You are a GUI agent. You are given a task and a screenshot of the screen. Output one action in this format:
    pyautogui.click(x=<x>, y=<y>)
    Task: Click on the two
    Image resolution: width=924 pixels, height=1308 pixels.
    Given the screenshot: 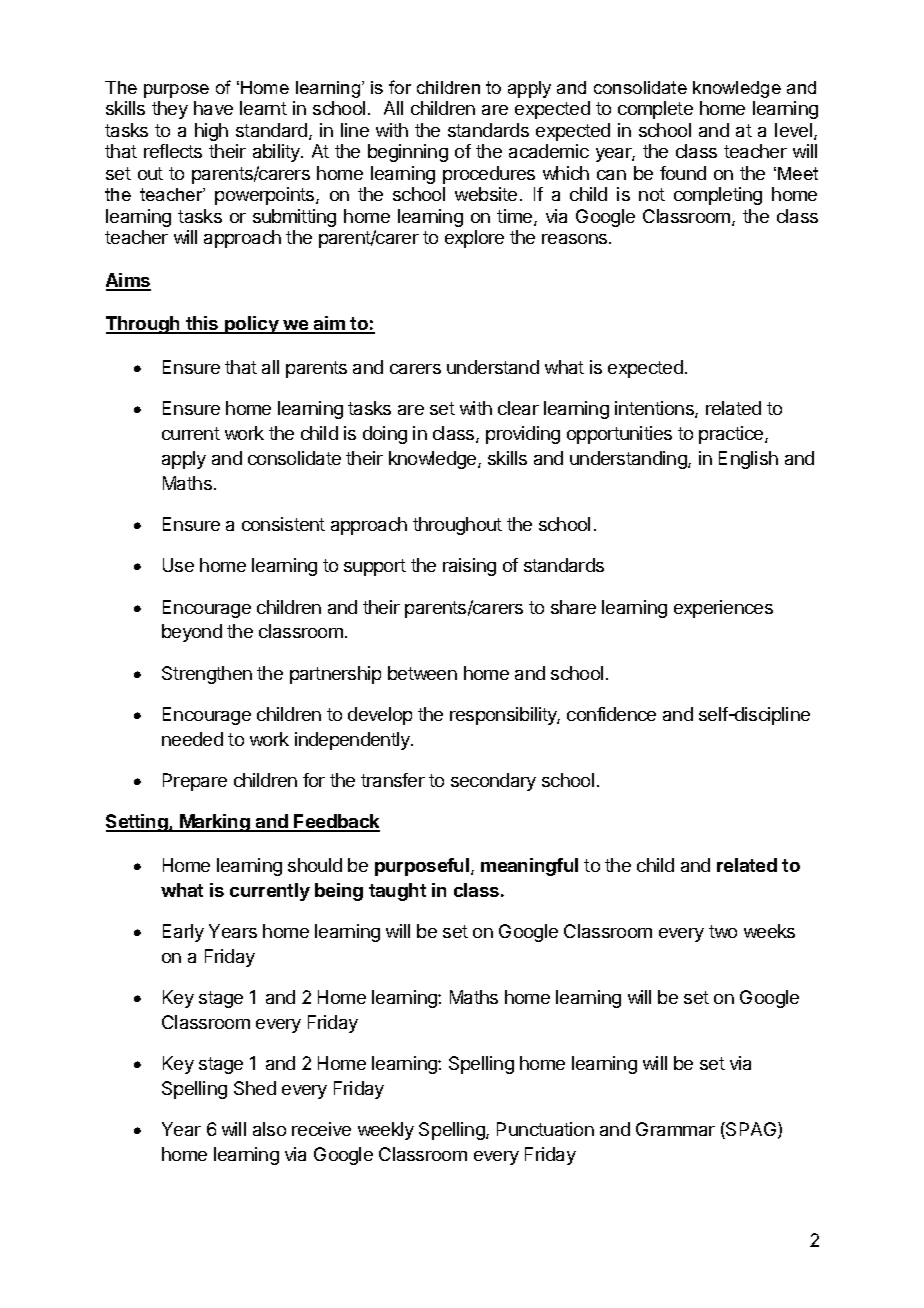 What is the action you would take?
    pyautogui.click(x=723, y=931)
